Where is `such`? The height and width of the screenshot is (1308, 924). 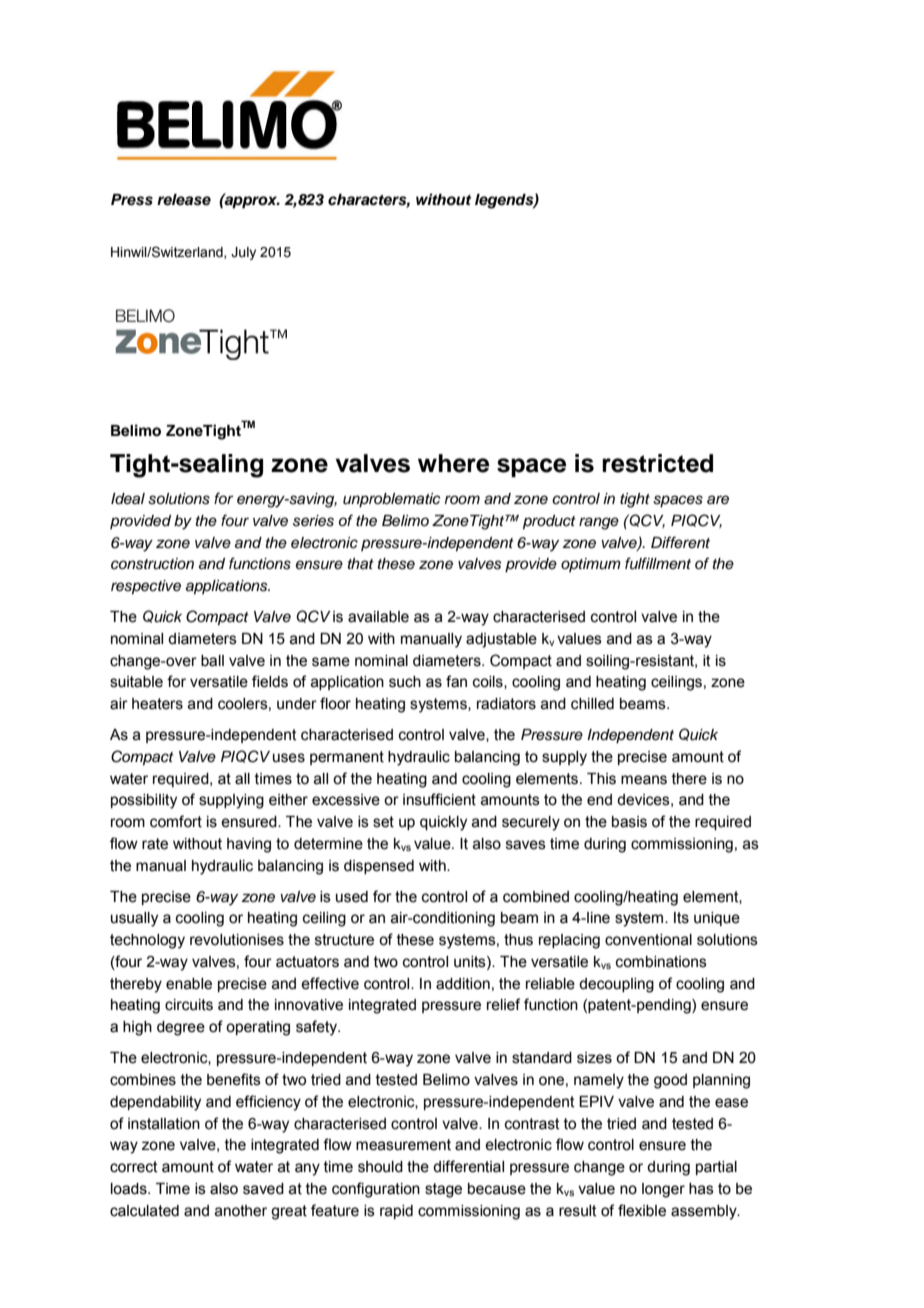 such is located at coordinates (405, 682).
